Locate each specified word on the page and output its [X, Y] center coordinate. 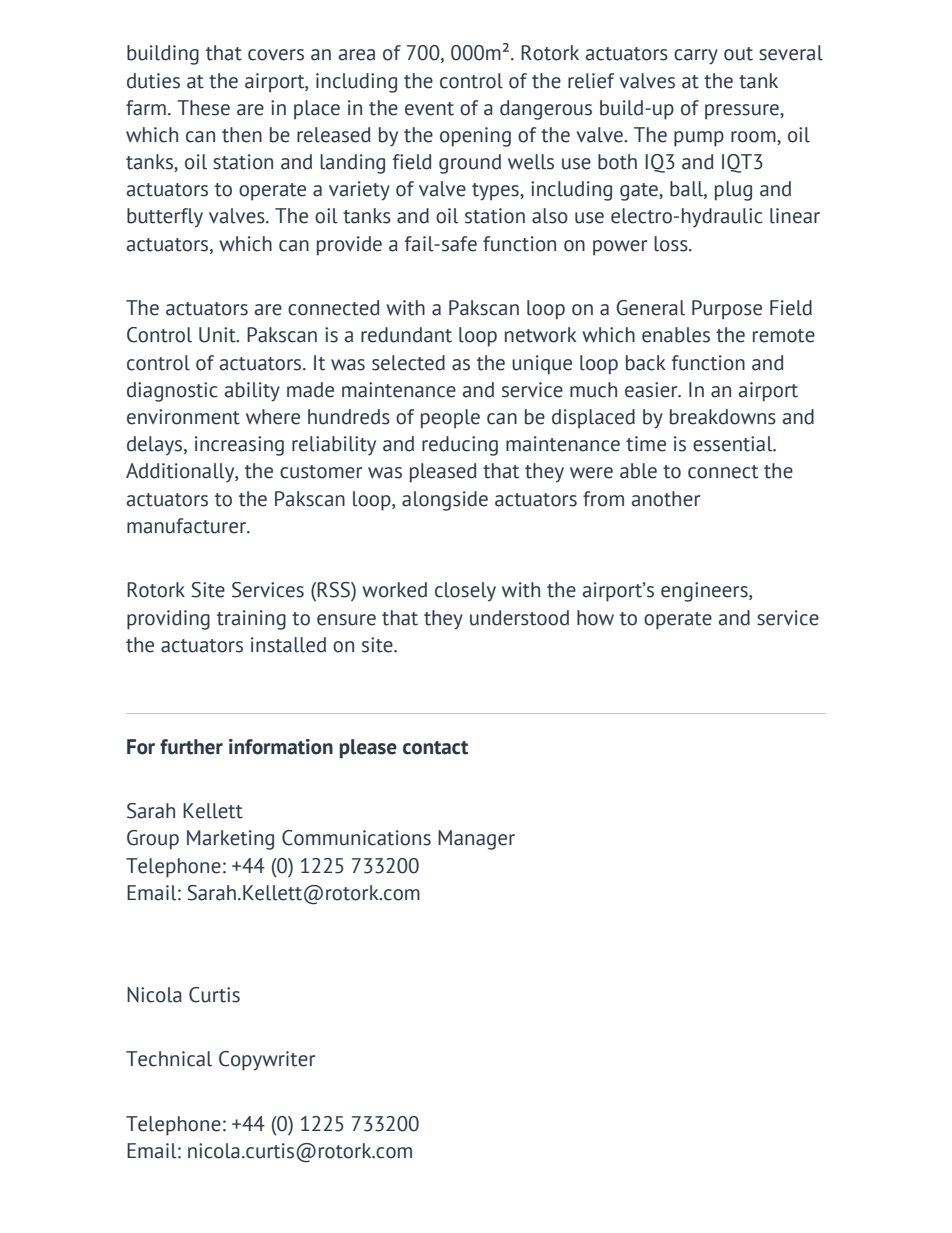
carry [696, 57]
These [203, 108]
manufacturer [188, 526]
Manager [476, 840]
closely [465, 591]
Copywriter [267, 1061]
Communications [356, 838]
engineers [705, 592]
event [429, 109]
